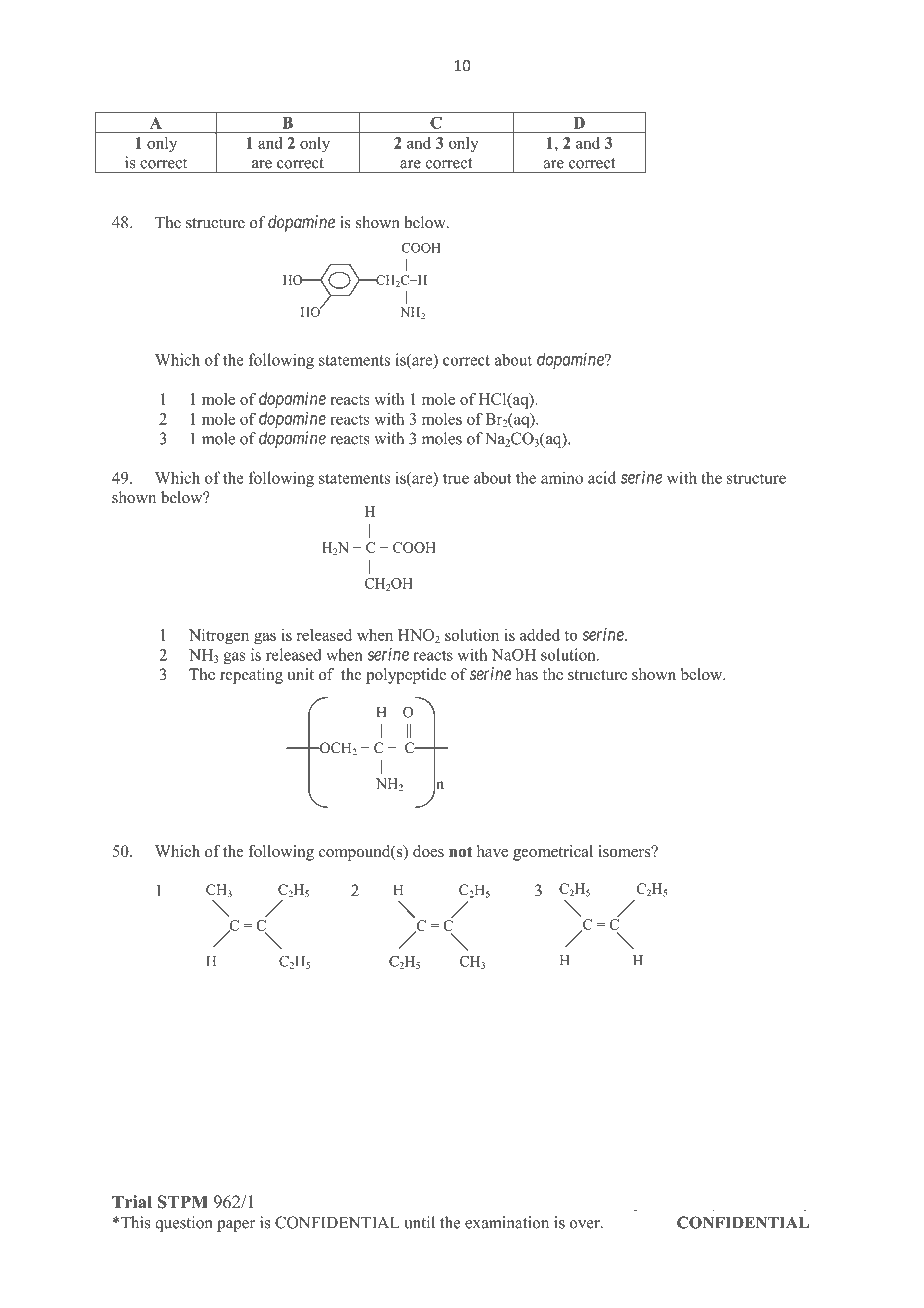  Describe the element at coordinates (553, 853) in the document. I see `geometrical` at that location.
